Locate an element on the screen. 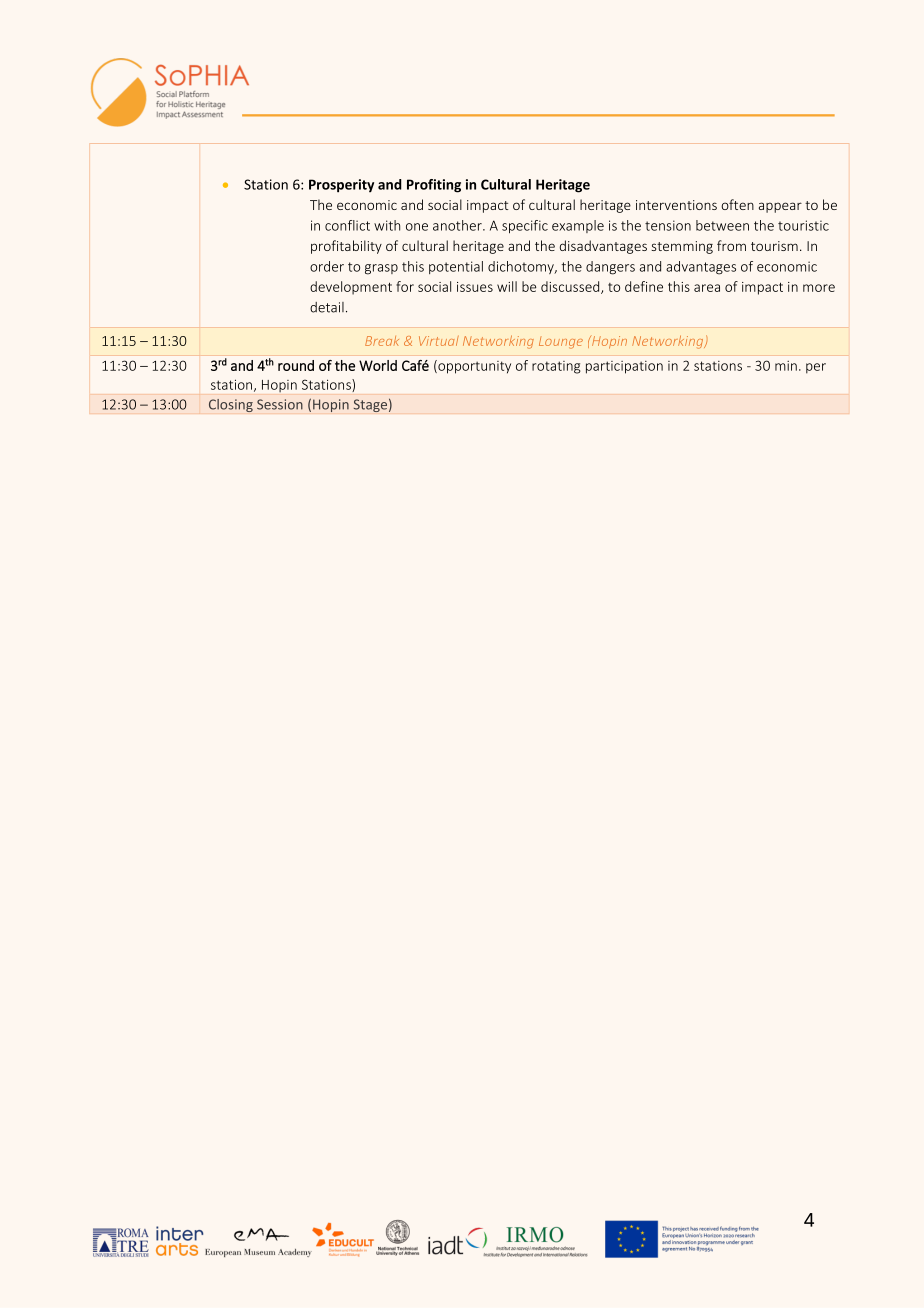 The height and width of the screenshot is (1308, 924). profitability is located at coordinates (346, 247).
